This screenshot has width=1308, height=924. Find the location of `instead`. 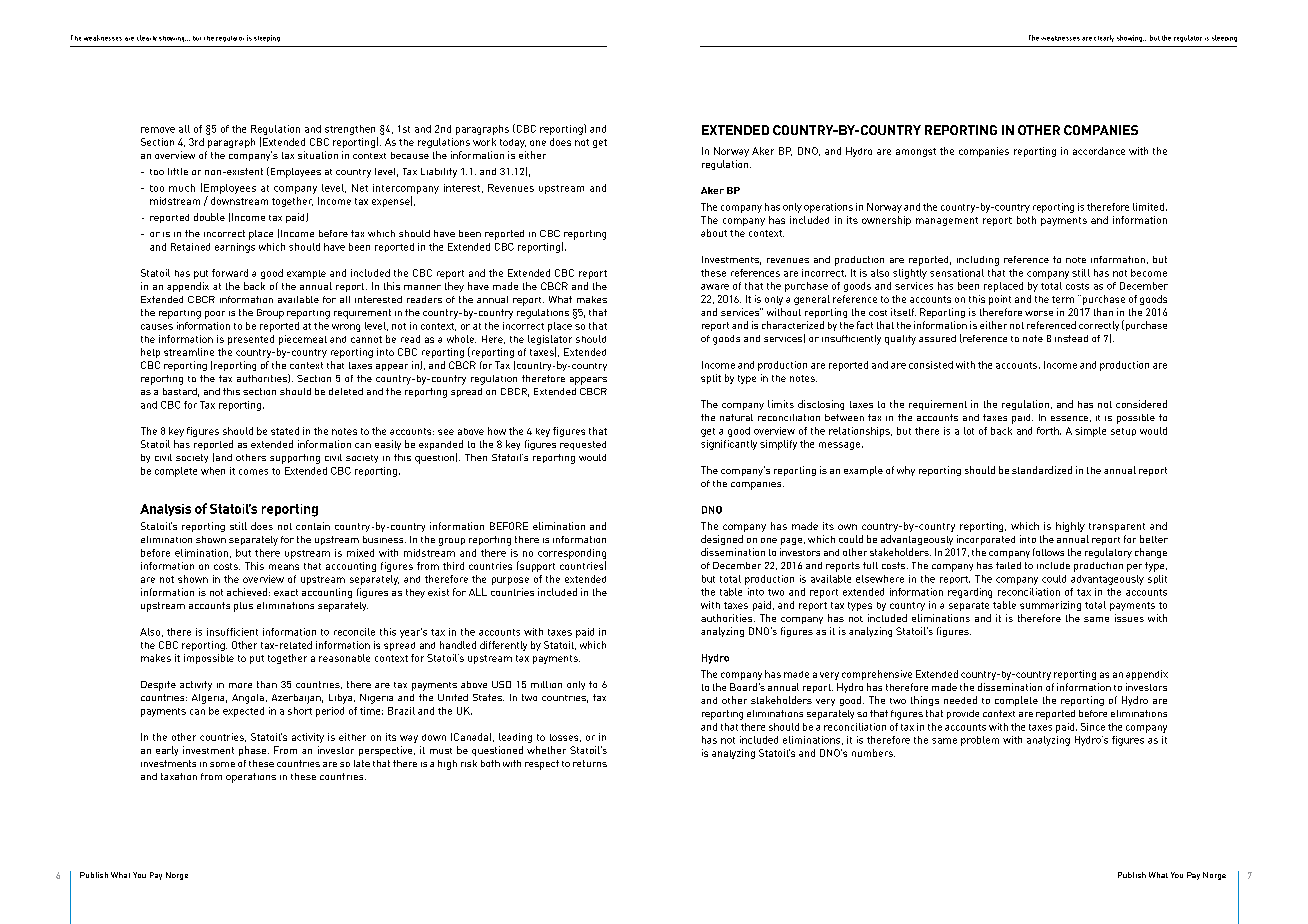

instead is located at coordinates (1071, 338).
